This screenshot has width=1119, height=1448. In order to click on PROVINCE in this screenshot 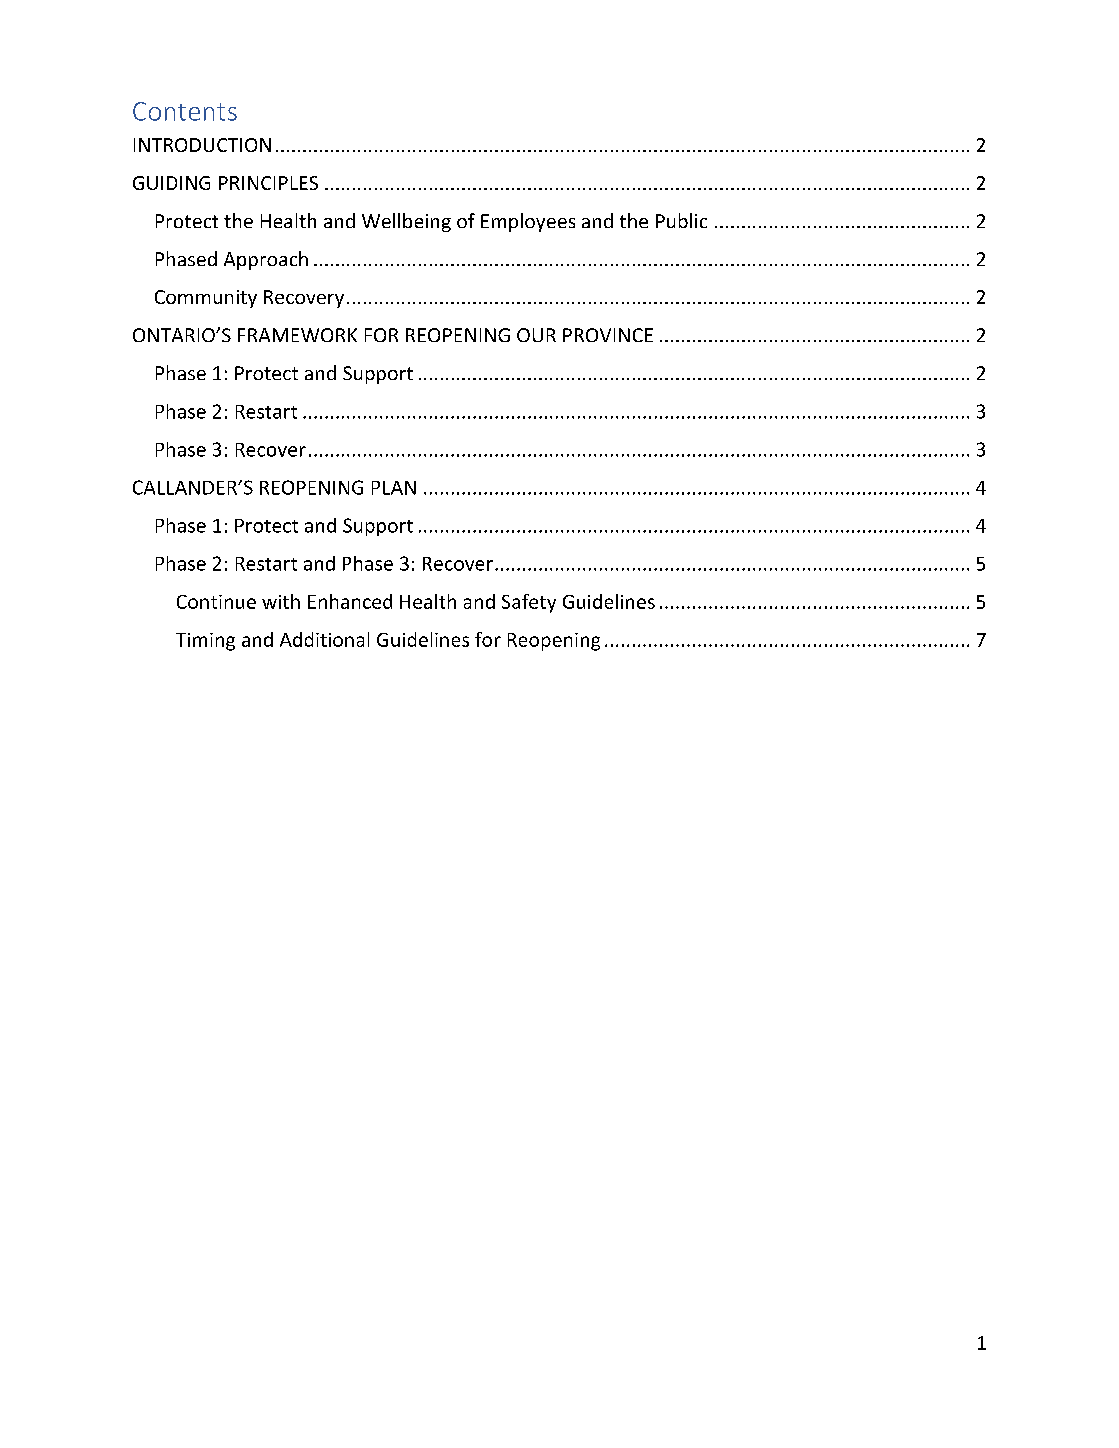, I will do `click(608, 335)`.
